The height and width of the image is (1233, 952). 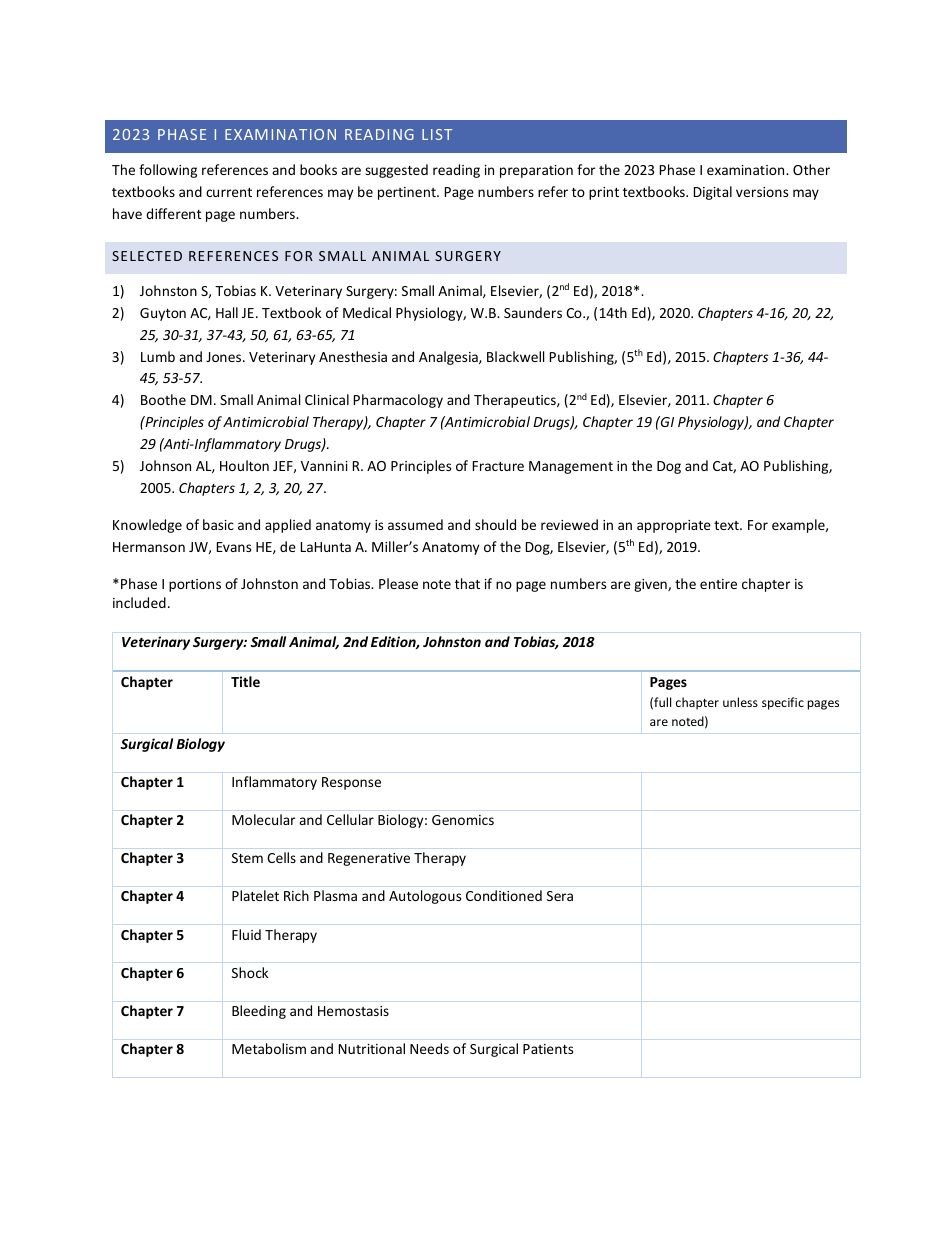 I want to click on LIST, so click(x=437, y=134).
